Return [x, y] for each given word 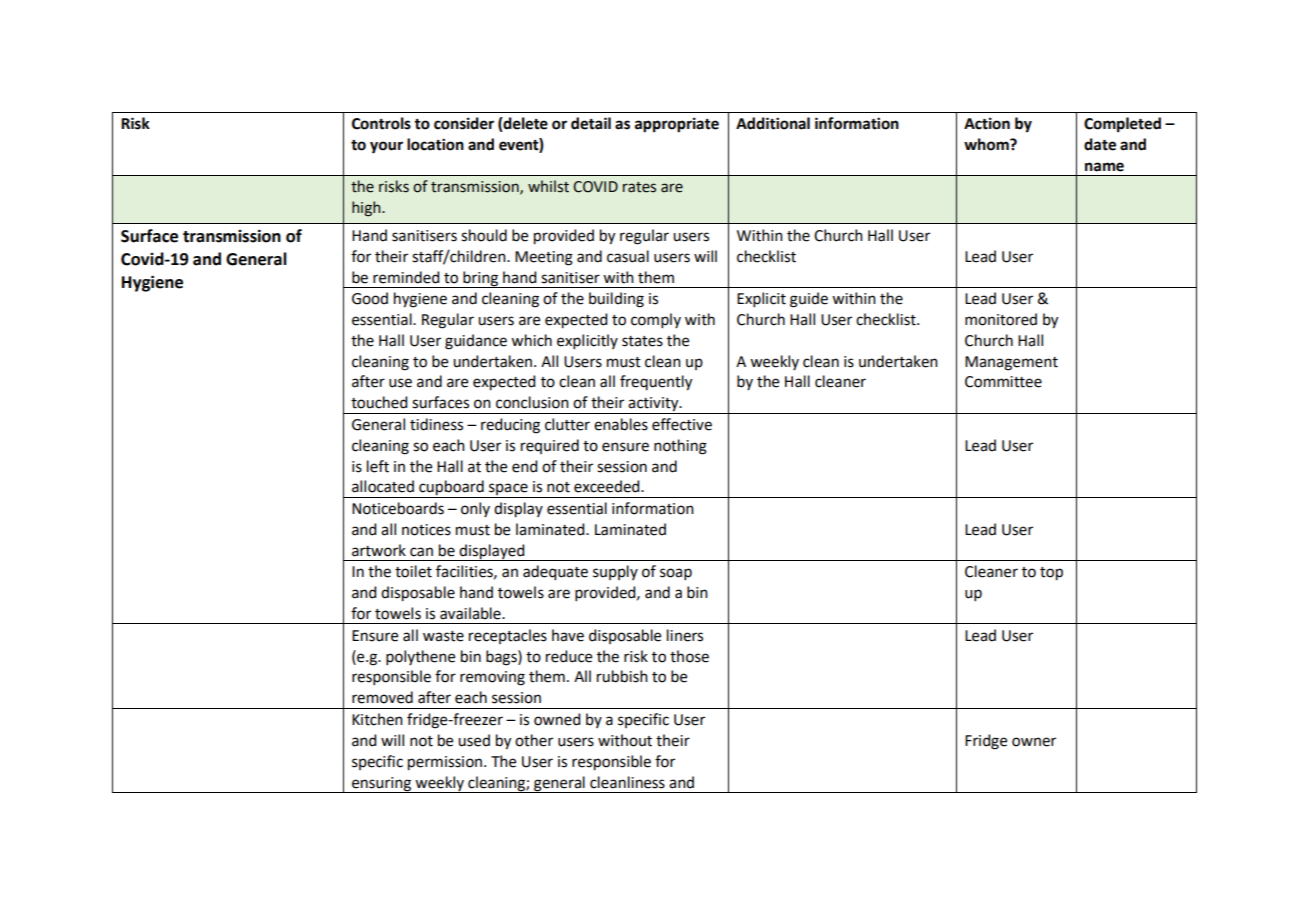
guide [809, 300]
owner [1034, 742]
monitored [1001, 319]
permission [446, 763]
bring [480, 279]
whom [987, 144]
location [435, 144]
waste [443, 636]
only [475, 509]
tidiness [436, 424]
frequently [656, 383]
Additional [773, 123]
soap [676, 574]
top [1051, 574]
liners [685, 635]
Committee [1003, 382]
